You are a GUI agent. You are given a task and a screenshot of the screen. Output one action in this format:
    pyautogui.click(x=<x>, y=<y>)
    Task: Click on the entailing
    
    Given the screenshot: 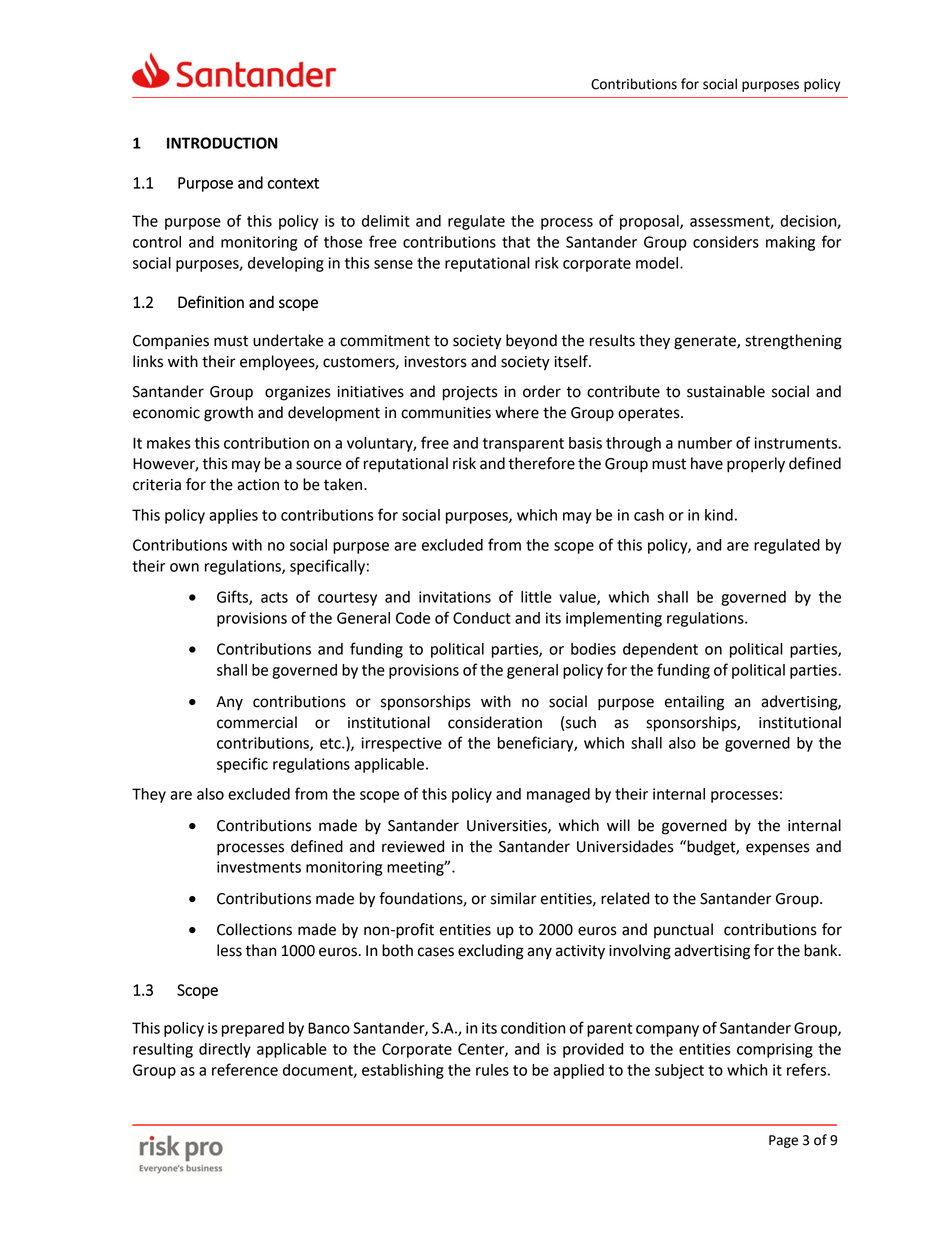 What is the action you would take?
    pyautogui.click(x=694, y=703)
